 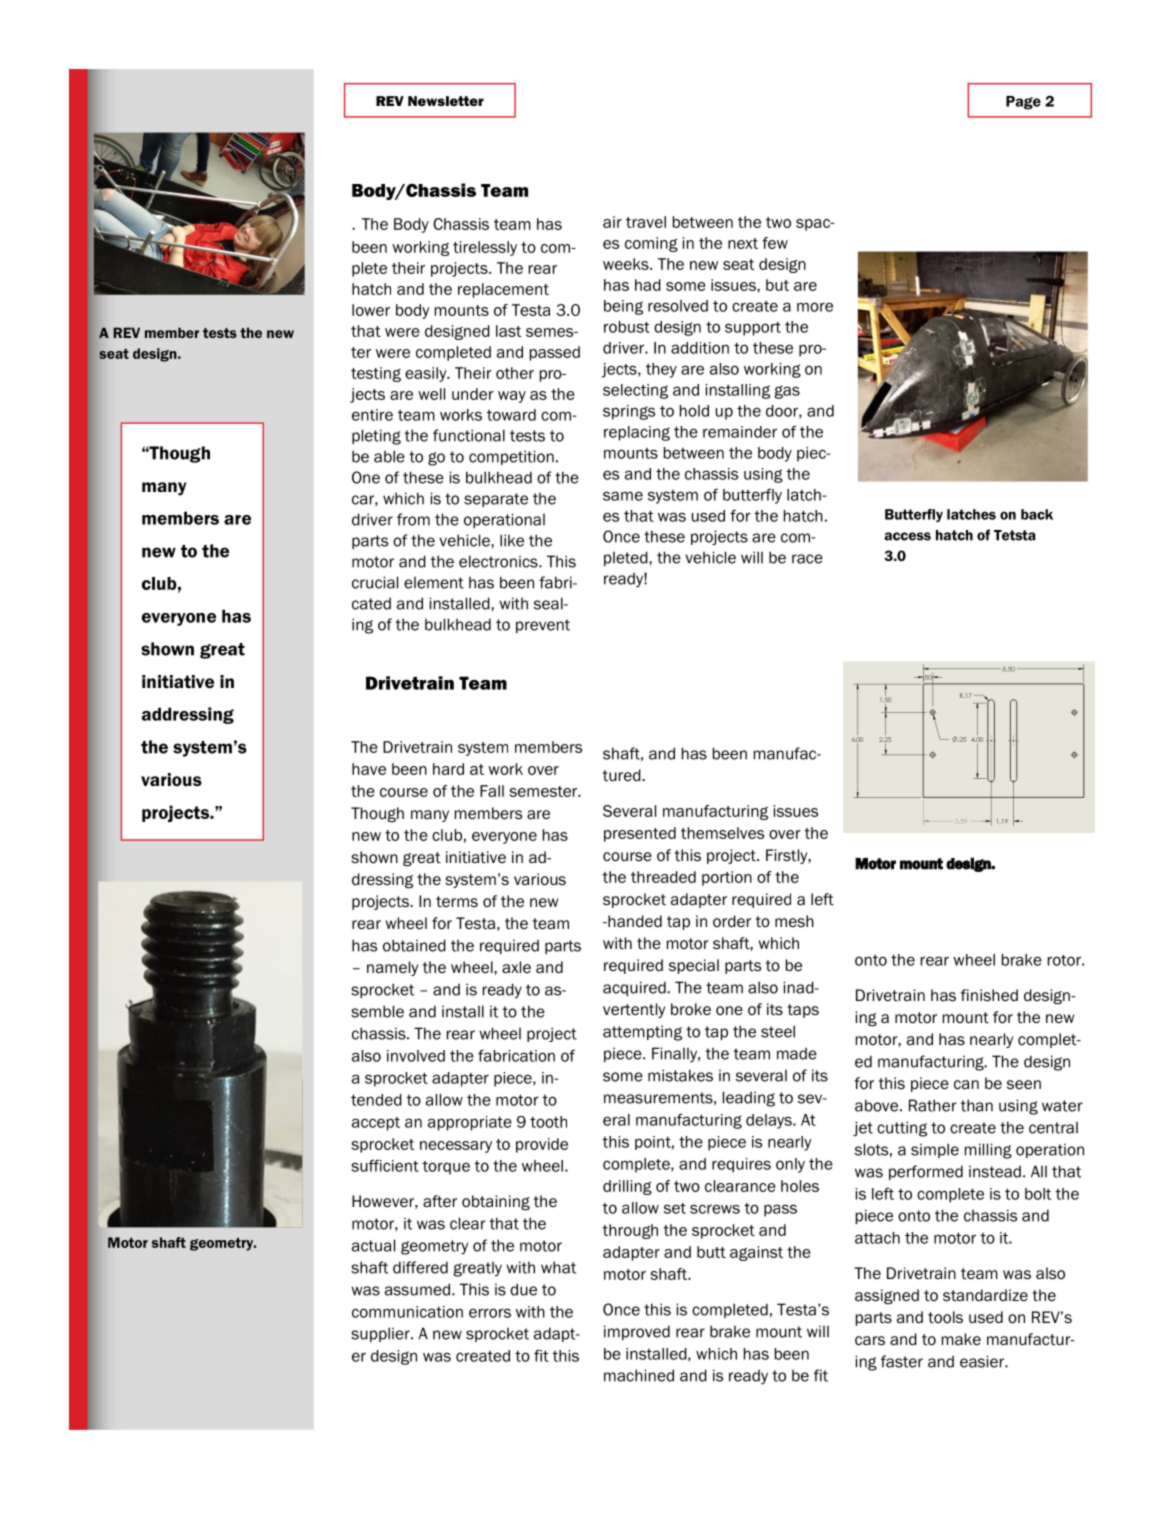 What do you see at coordinates (807, 559) in the screenshot?
I see `race` at bounding box center [807, 559].
